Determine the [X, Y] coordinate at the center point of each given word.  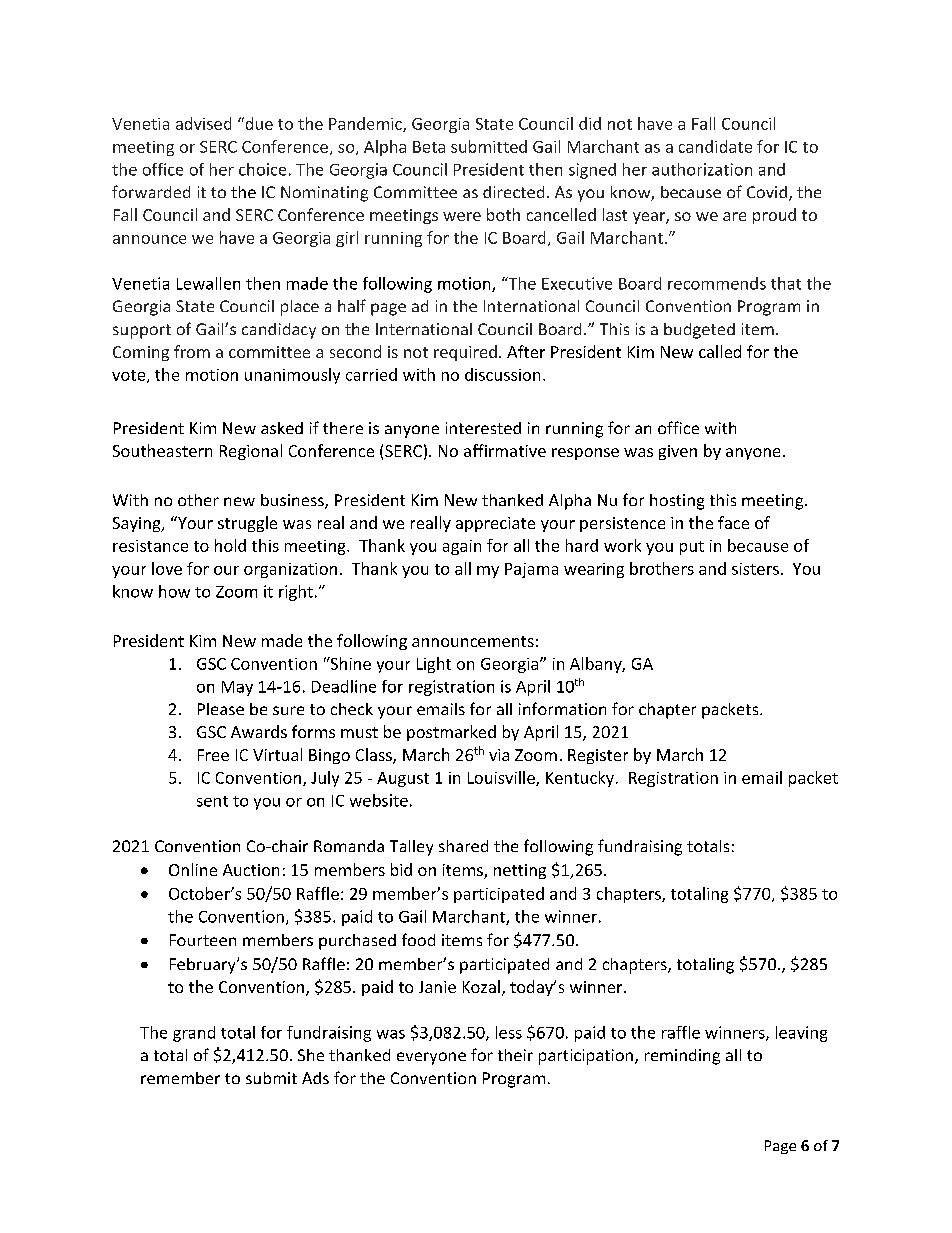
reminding [682, 1057]
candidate [715, 146]
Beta [429, 147]
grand [194, 1034]
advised [203, 123]
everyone [431, 1058]
